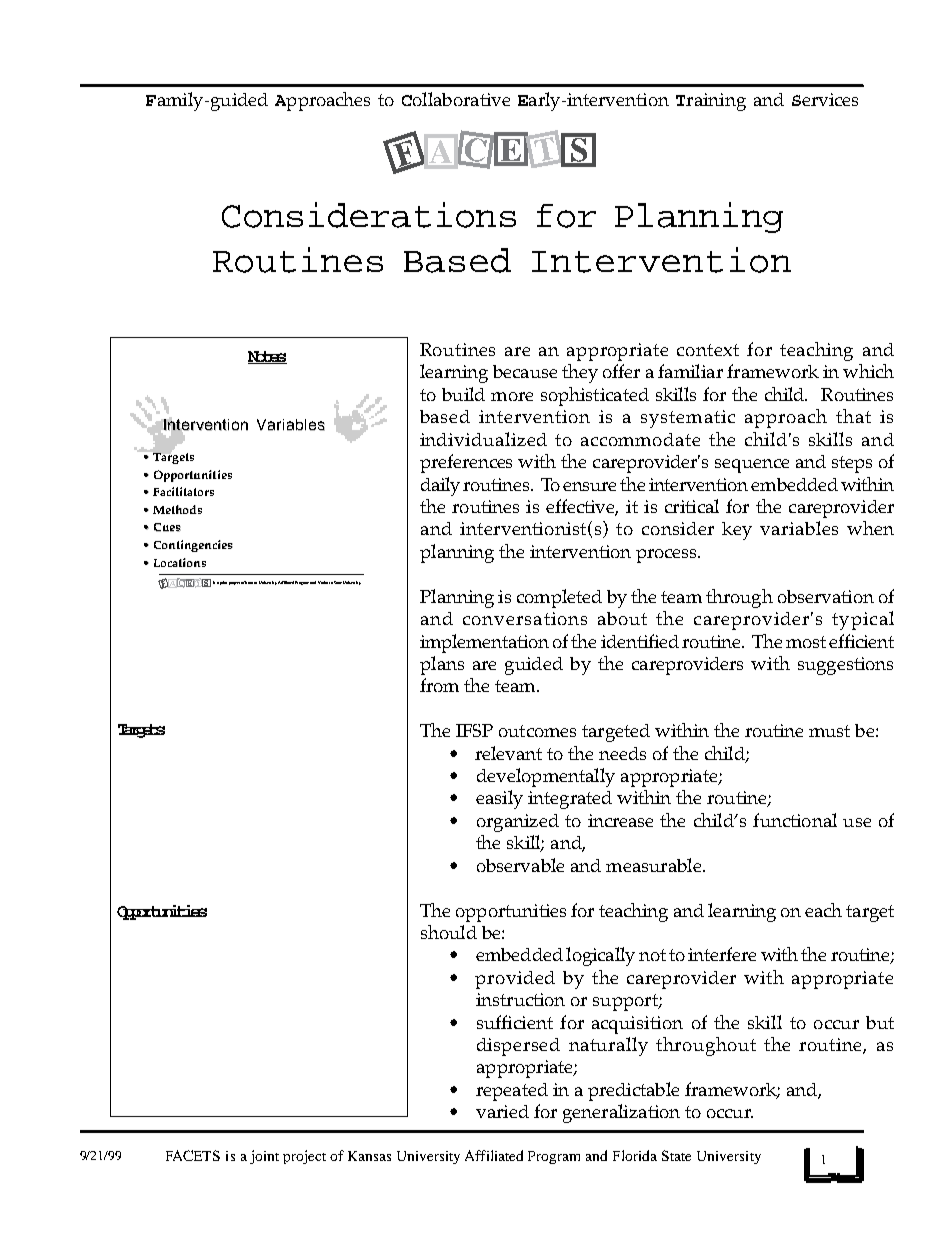 Image resolution: width=952 pixels, height=1233 pixels. Describe the element at coordinates (449, 932) in the screenshot. I see `should` at that location.
